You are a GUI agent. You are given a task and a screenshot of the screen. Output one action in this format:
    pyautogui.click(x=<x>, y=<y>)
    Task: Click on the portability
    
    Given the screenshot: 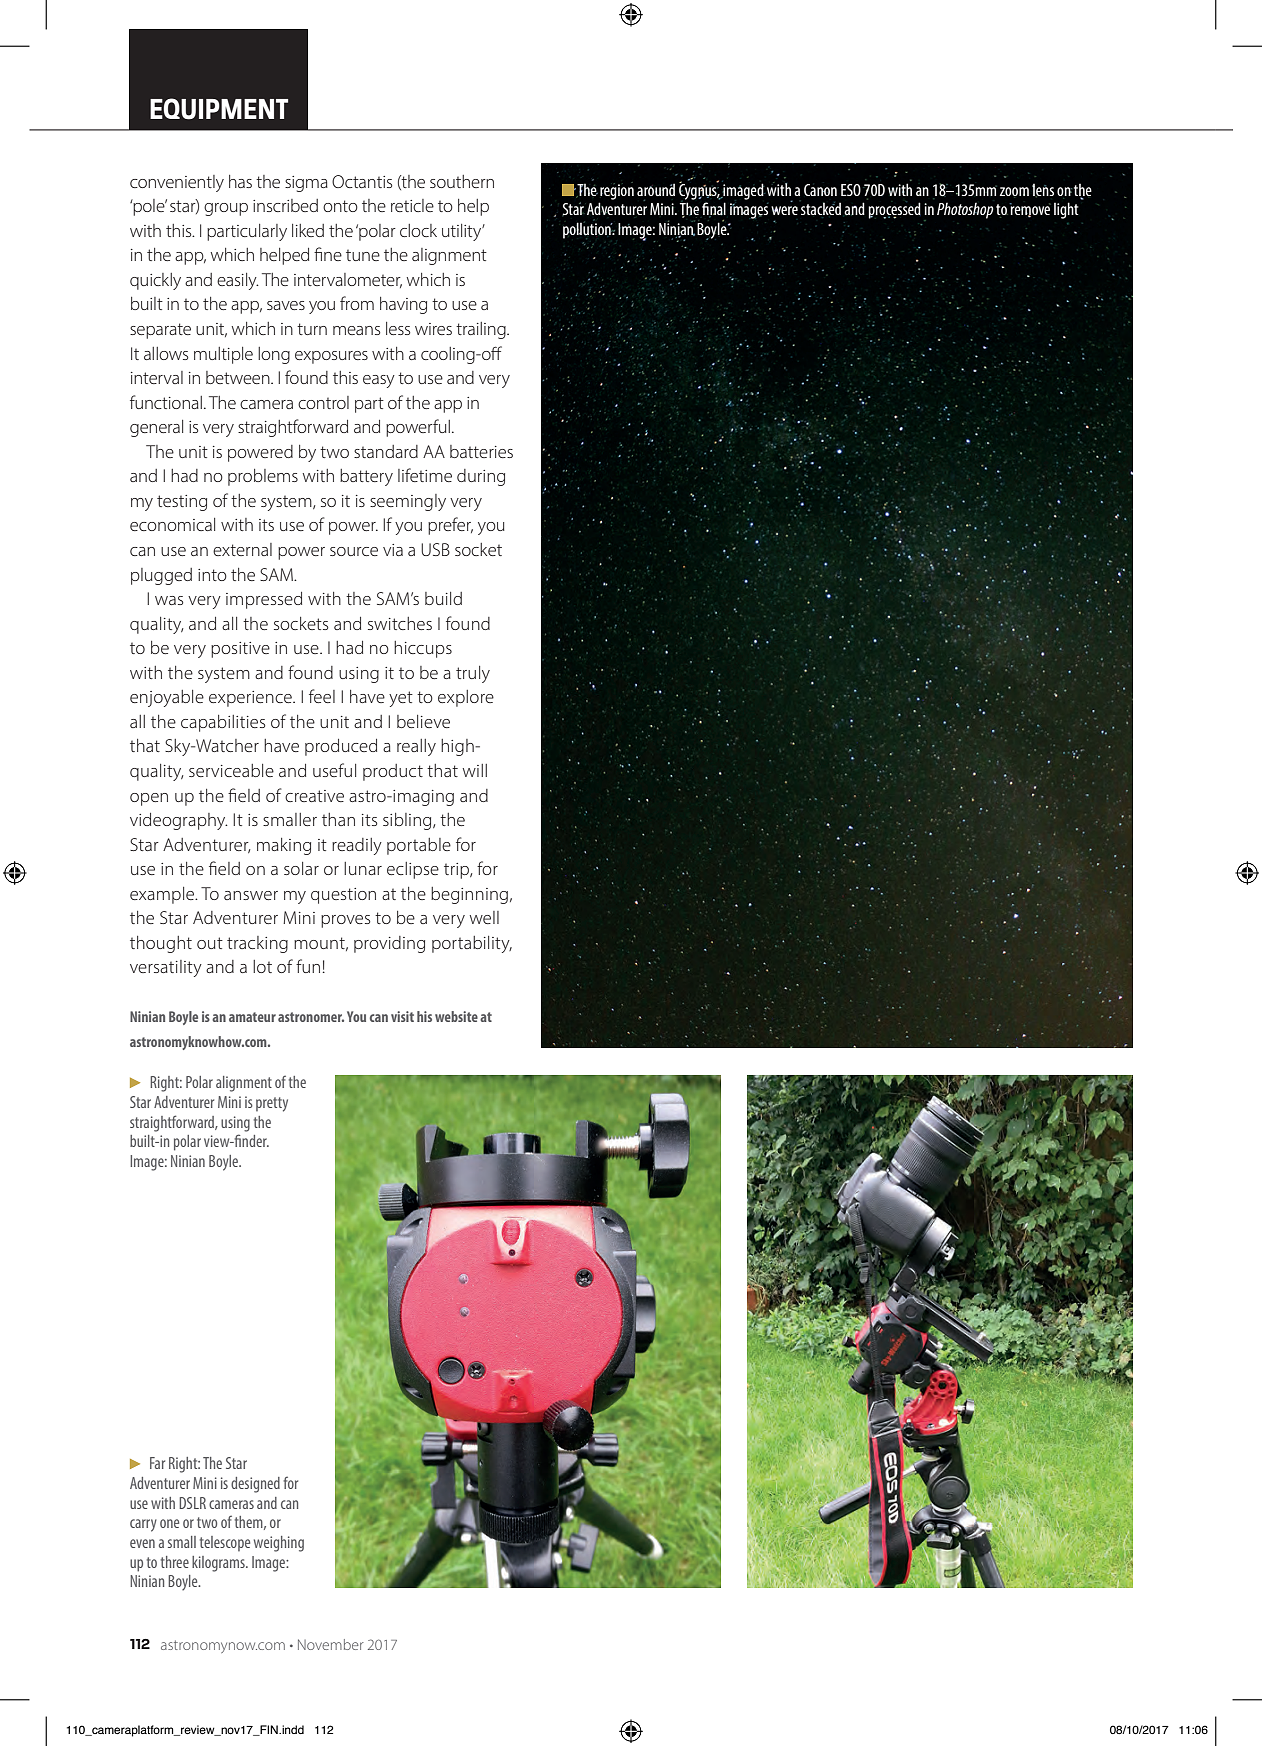 What is the action you would take?
    pyautogui.click(x=472, y=944)
